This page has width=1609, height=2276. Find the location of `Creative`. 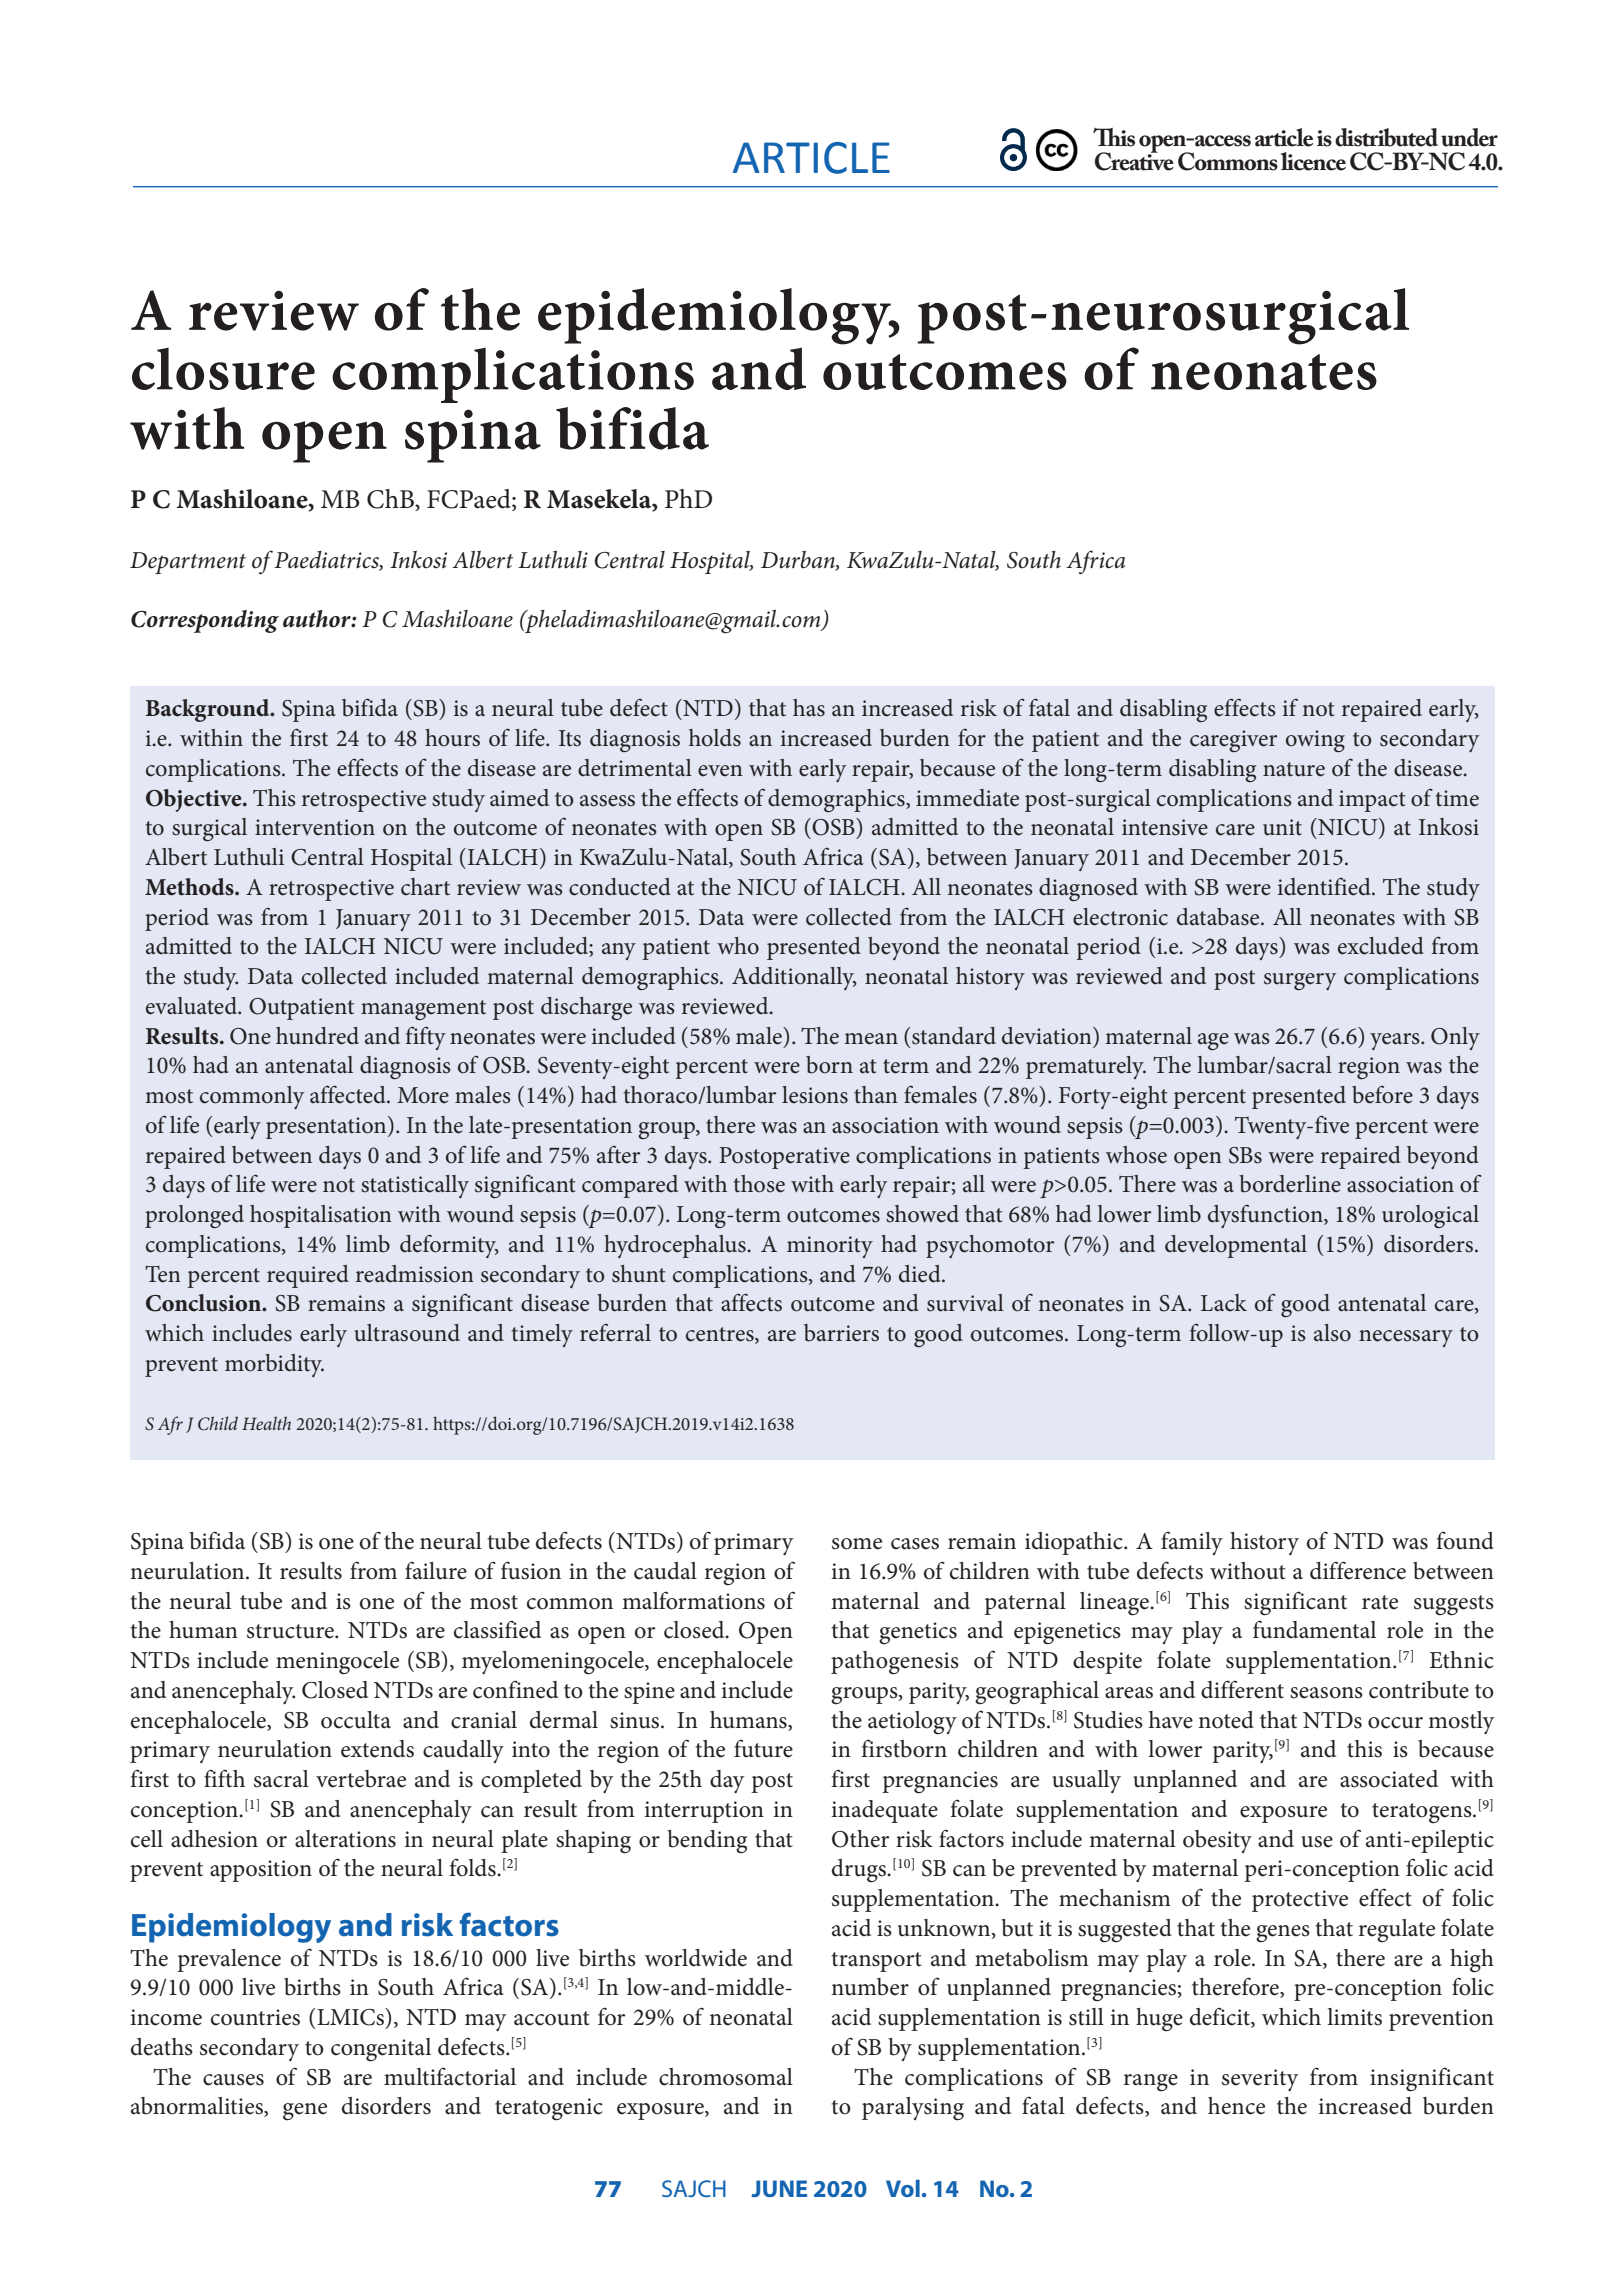

Creative is located at coordinates (1134, 160).
